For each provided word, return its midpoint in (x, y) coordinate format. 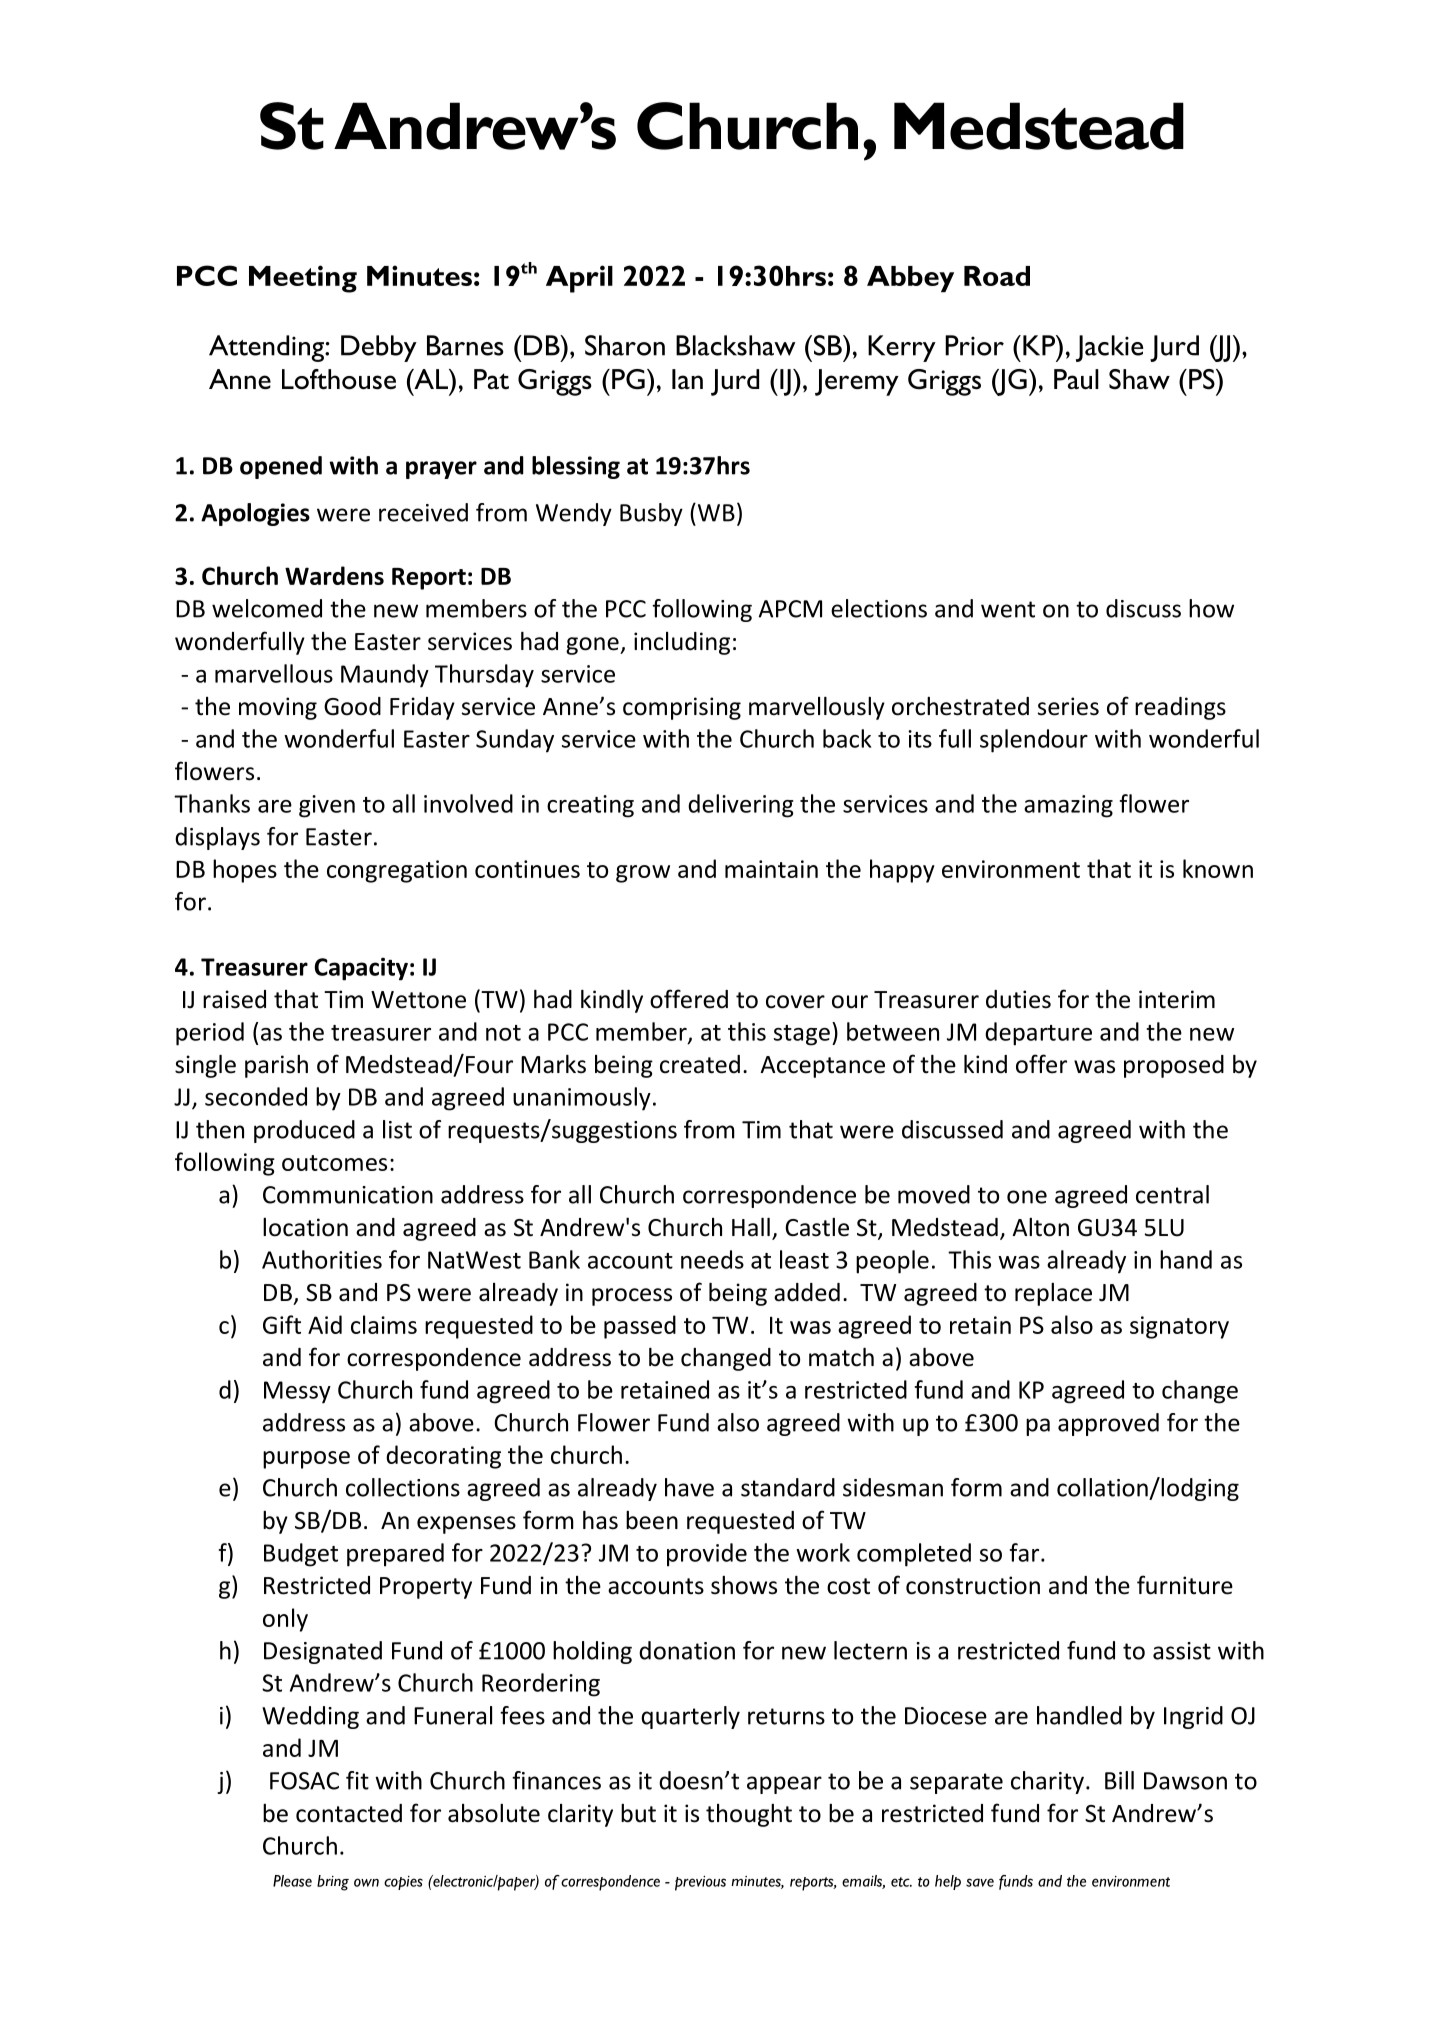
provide (707, 1555)
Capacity (361, 969)
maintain (771, 869)
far (1026, 1552)
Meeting (303, 279)
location (305, 1227)
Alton (1040, 1227)
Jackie (1110, 348)
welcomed (267, 608)
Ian (687, 379)
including (682, 643)
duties (1018, 999)
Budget (301, 1555)
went (1008, 609)
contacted (349, 1813)
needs (712, 1259)
